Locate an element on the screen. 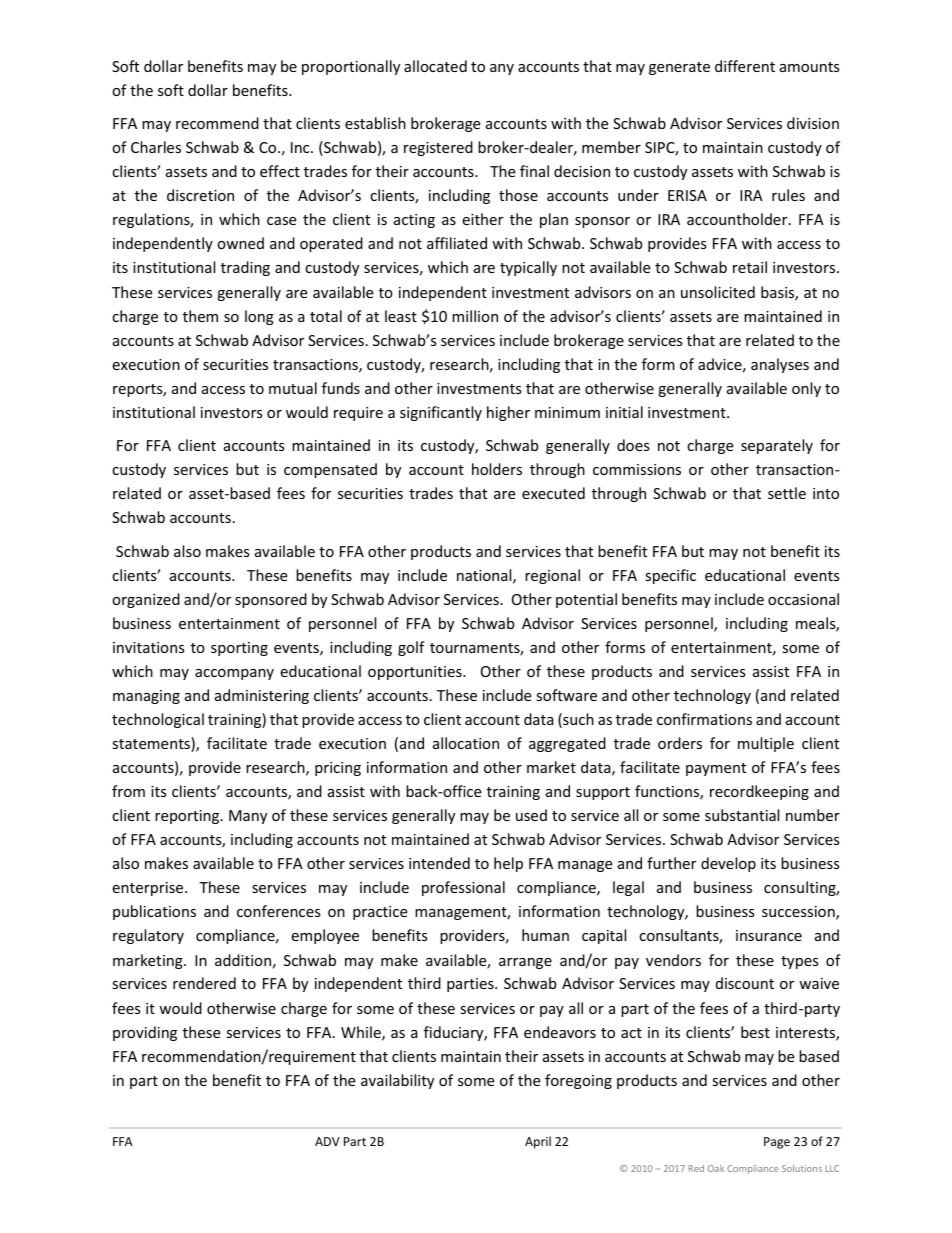  recordkeeping is located at coordinates (759, 792).
